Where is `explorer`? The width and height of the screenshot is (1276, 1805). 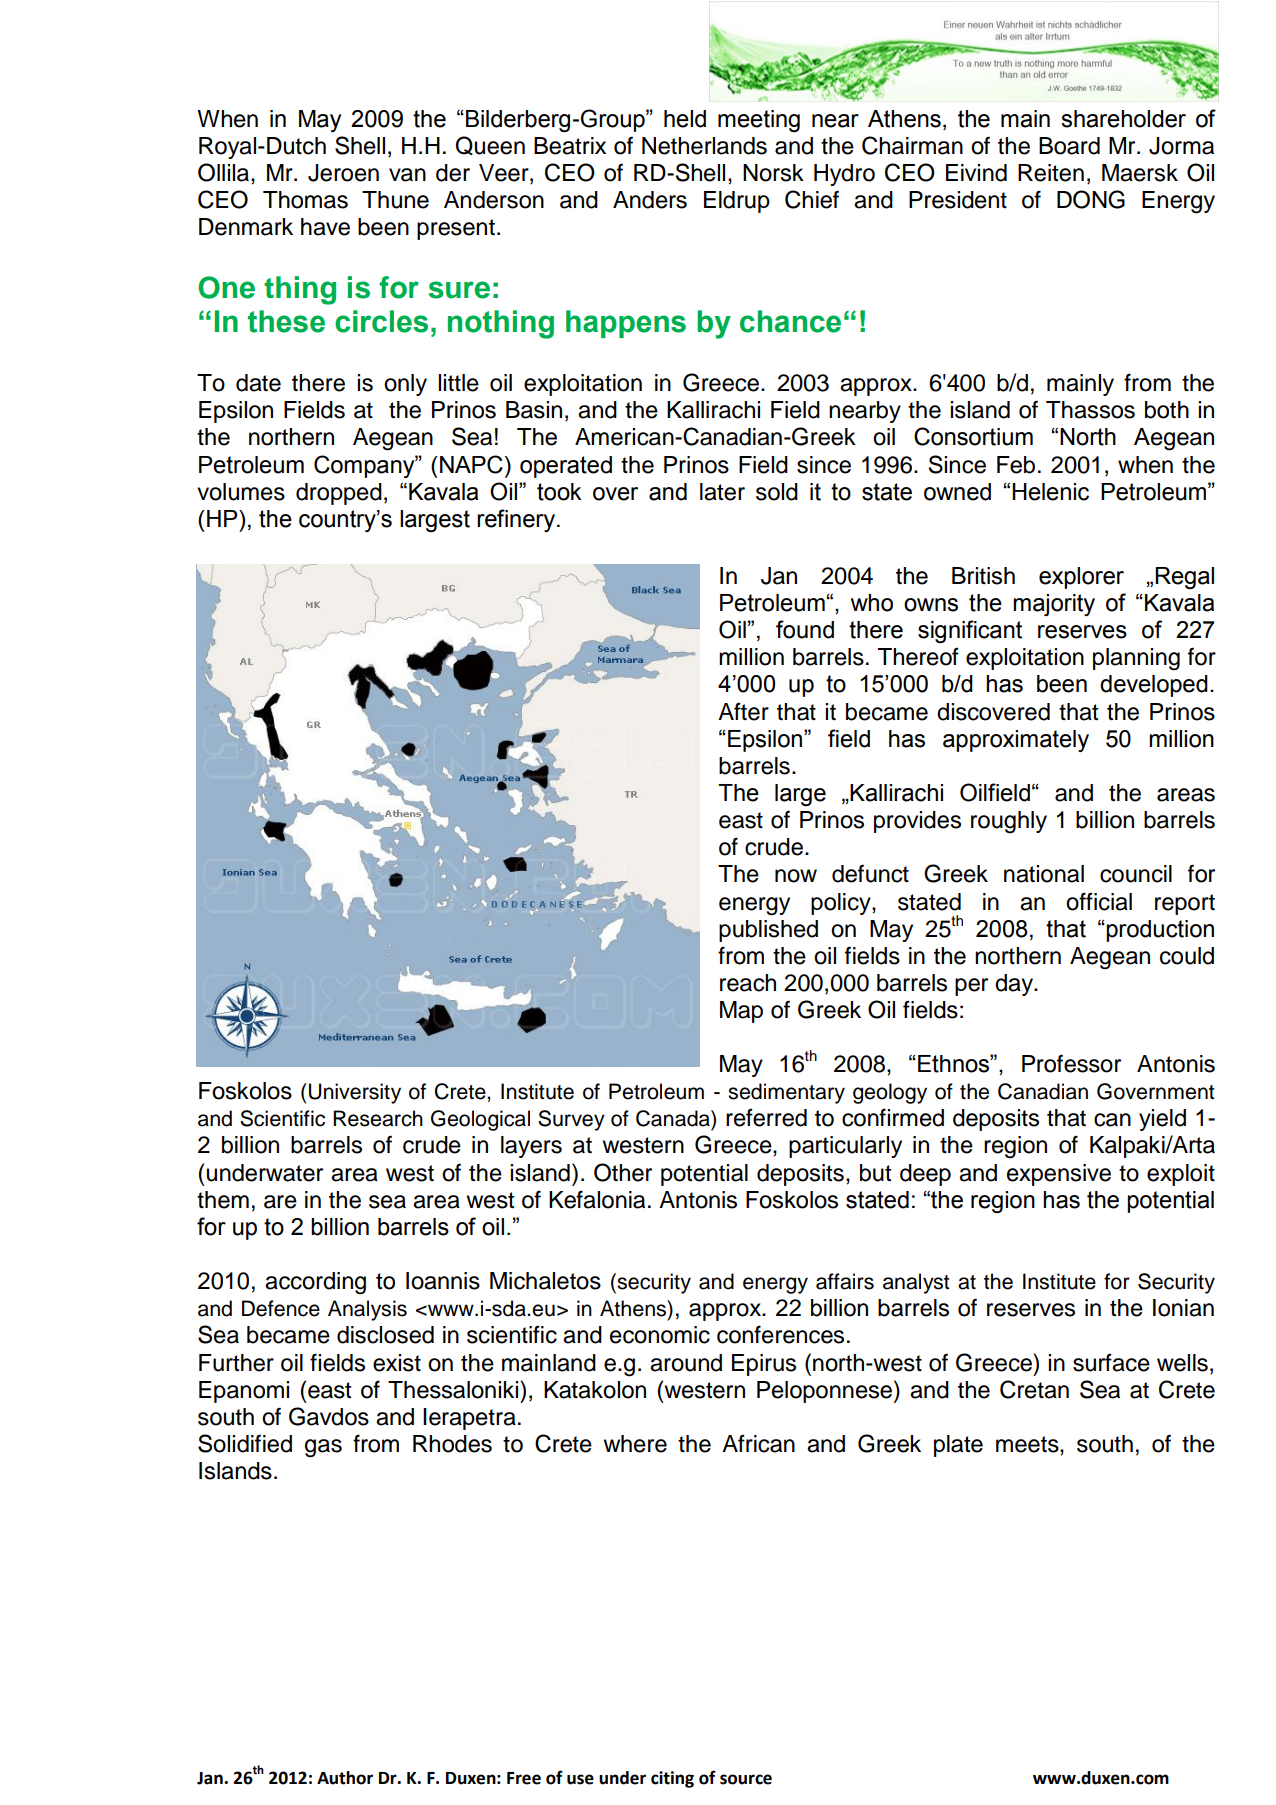
explorer is located at coordinates (1081, 578).
